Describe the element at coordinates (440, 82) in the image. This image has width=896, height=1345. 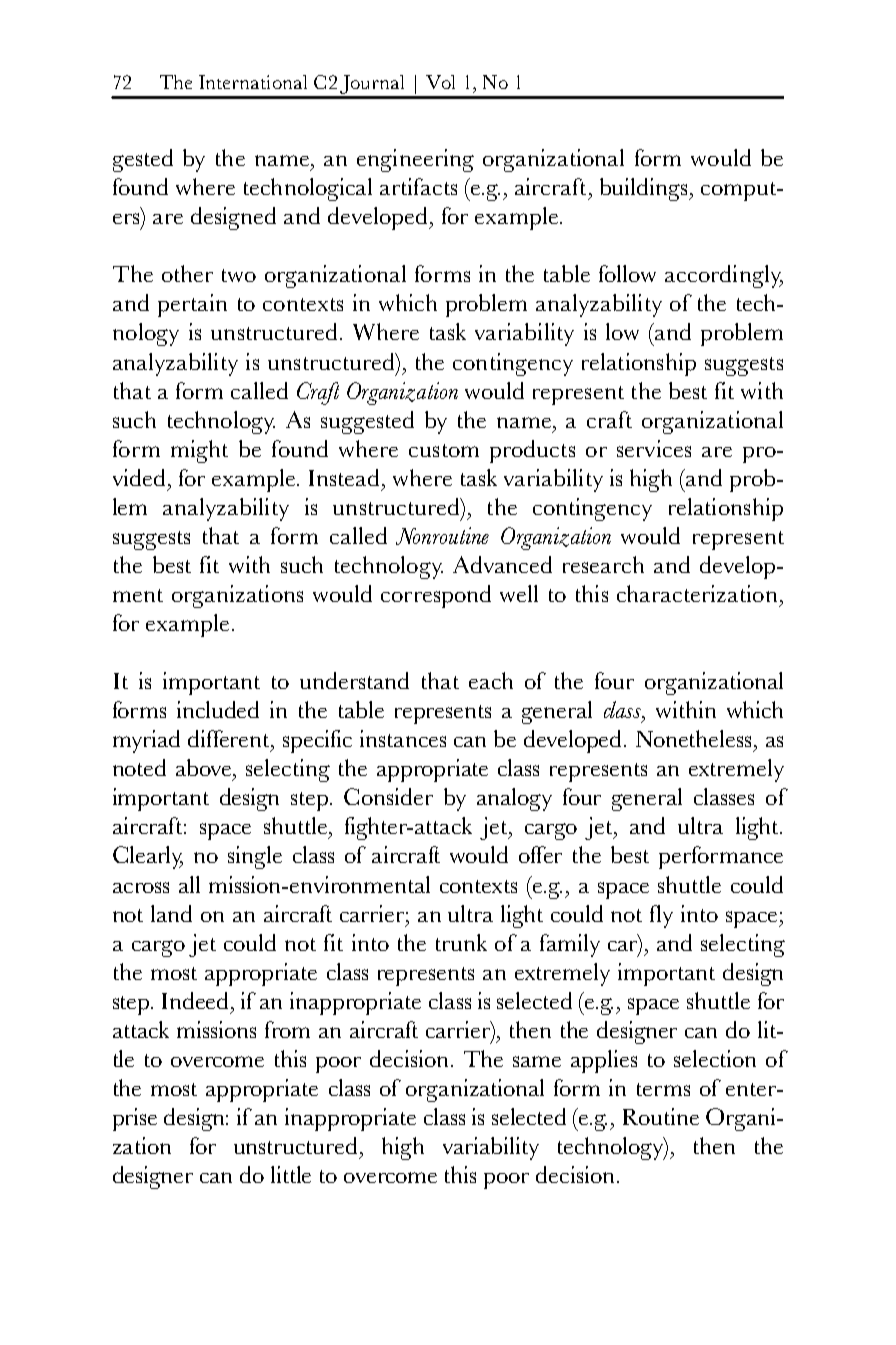
I see `Vol` at that location.
